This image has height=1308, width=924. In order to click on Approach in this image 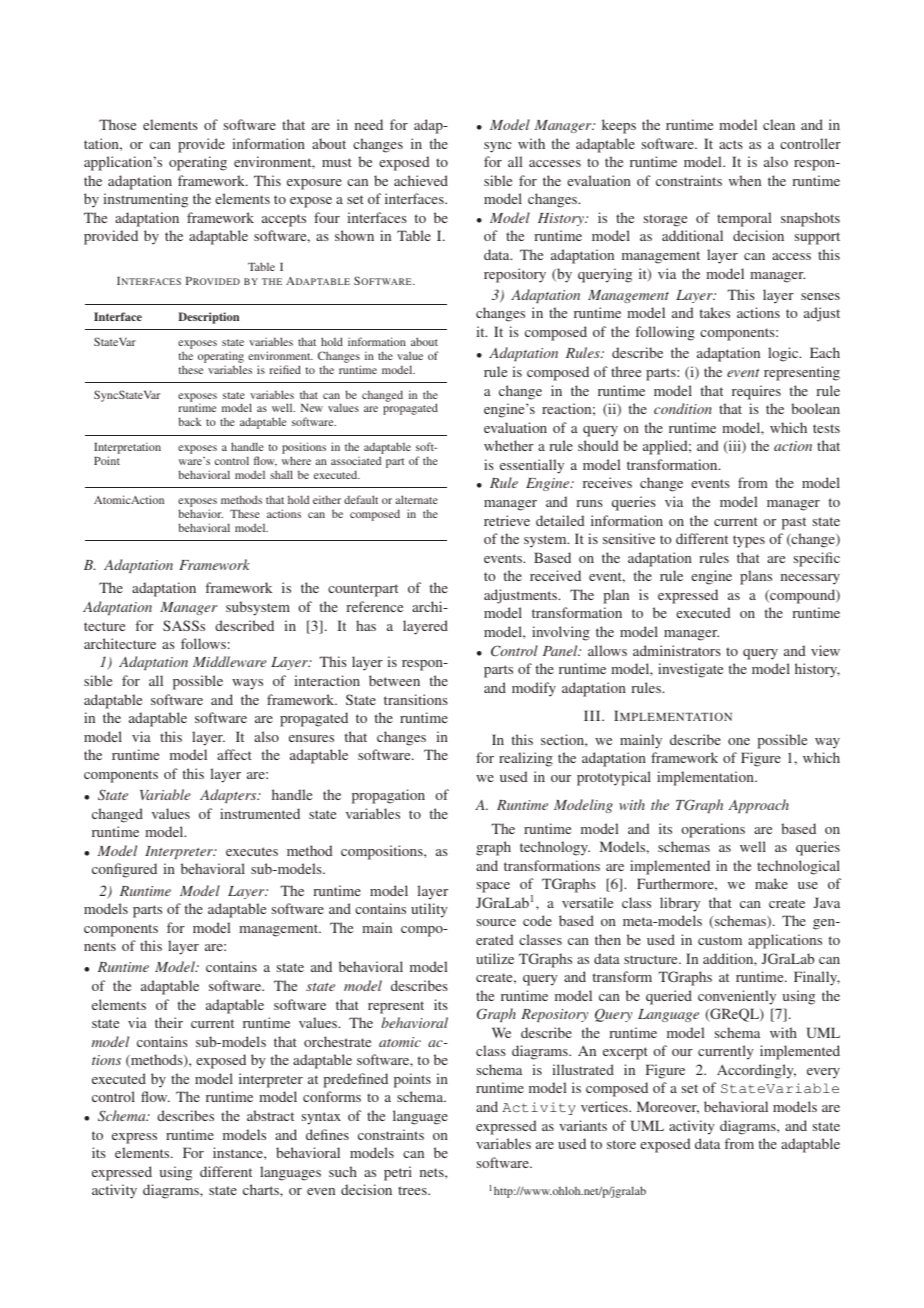, I will do `click(759, 806)`.
